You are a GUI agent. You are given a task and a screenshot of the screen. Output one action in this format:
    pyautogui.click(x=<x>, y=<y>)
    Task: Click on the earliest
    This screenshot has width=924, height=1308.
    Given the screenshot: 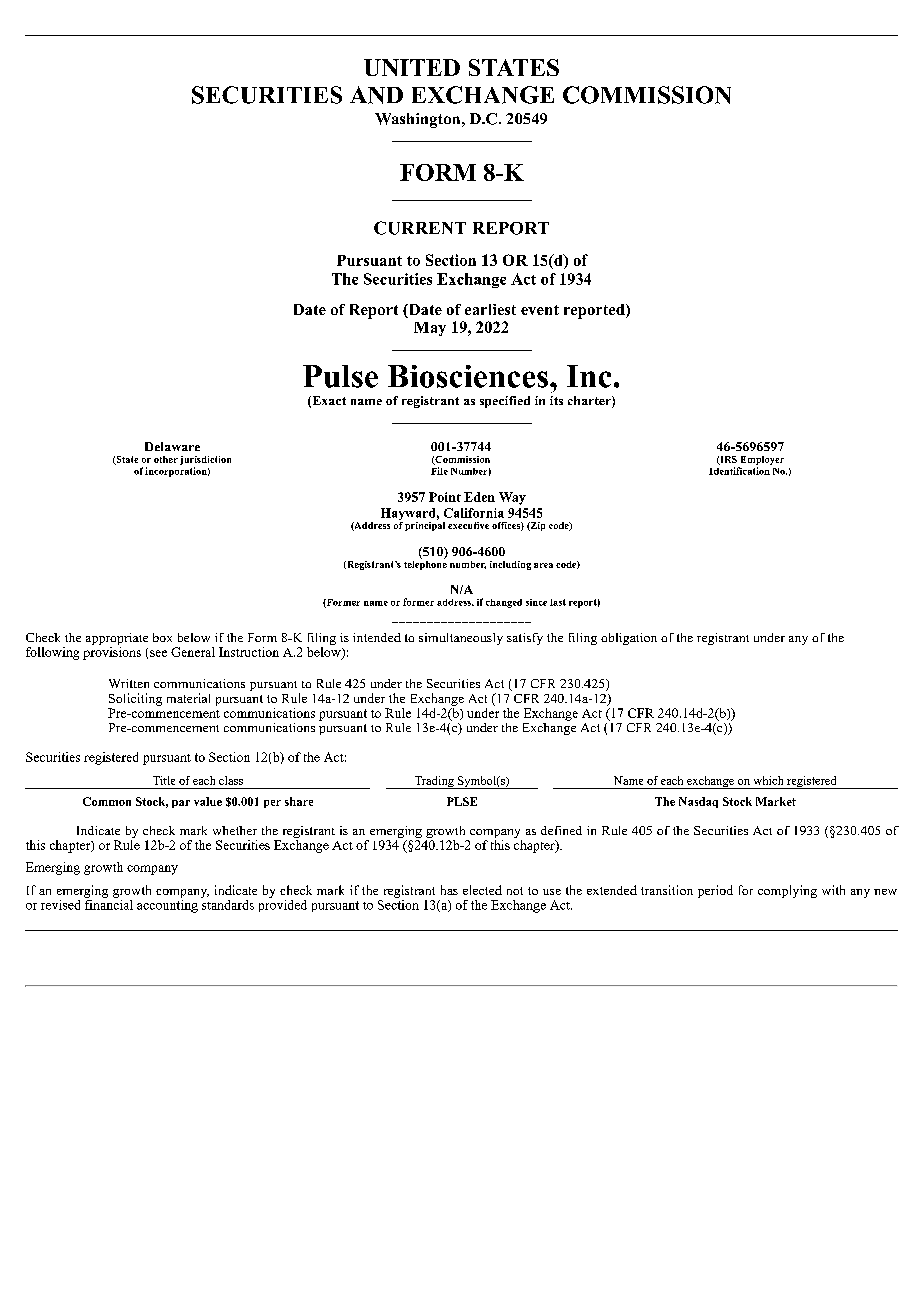 What is the action you would take?
    pyautogui.click(x=490, y=309)
